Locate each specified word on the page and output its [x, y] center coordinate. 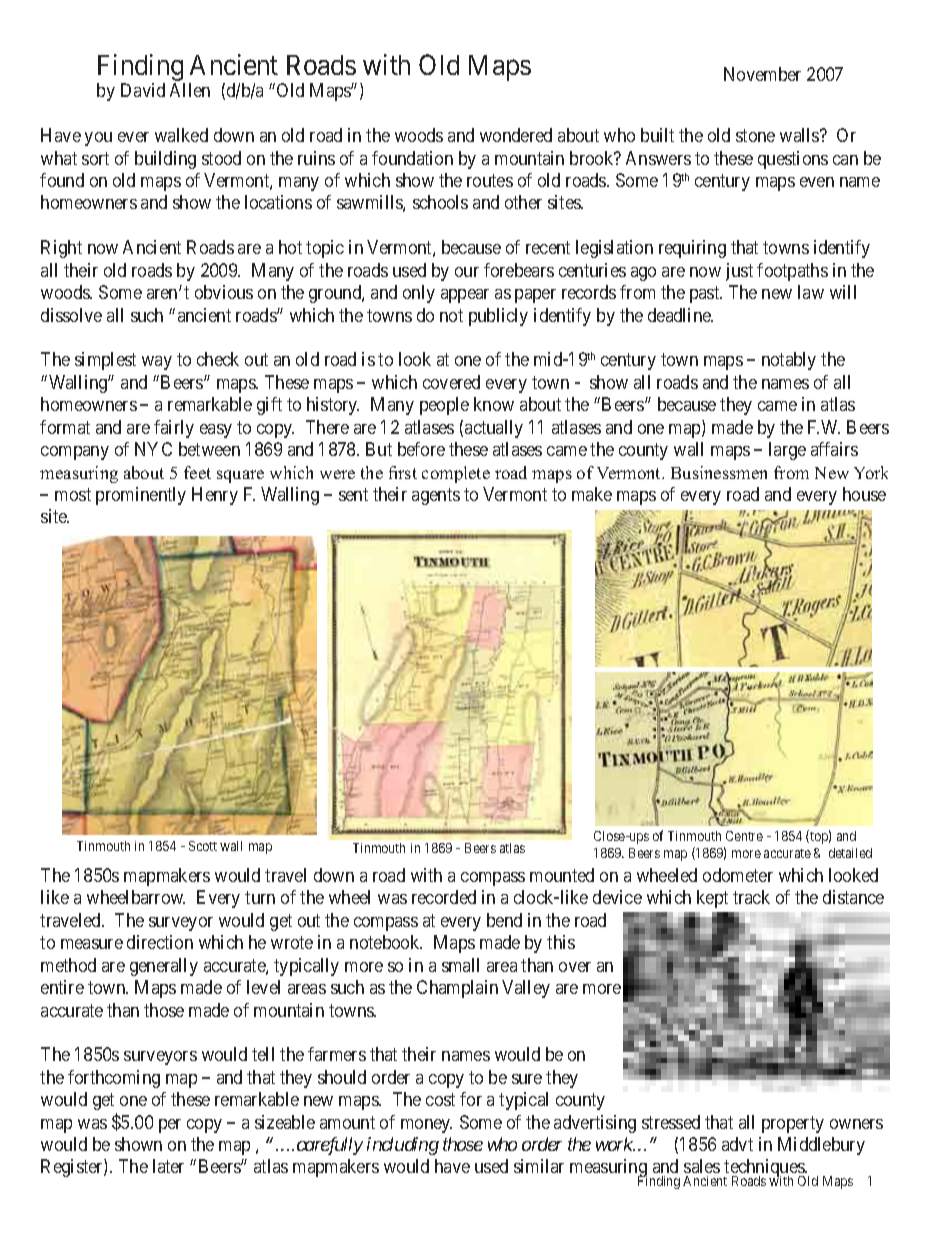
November [762, 74]
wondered [516, 135]
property [793, 1124]
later [168, 1166]
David [143, 90]
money [426, 1126]
